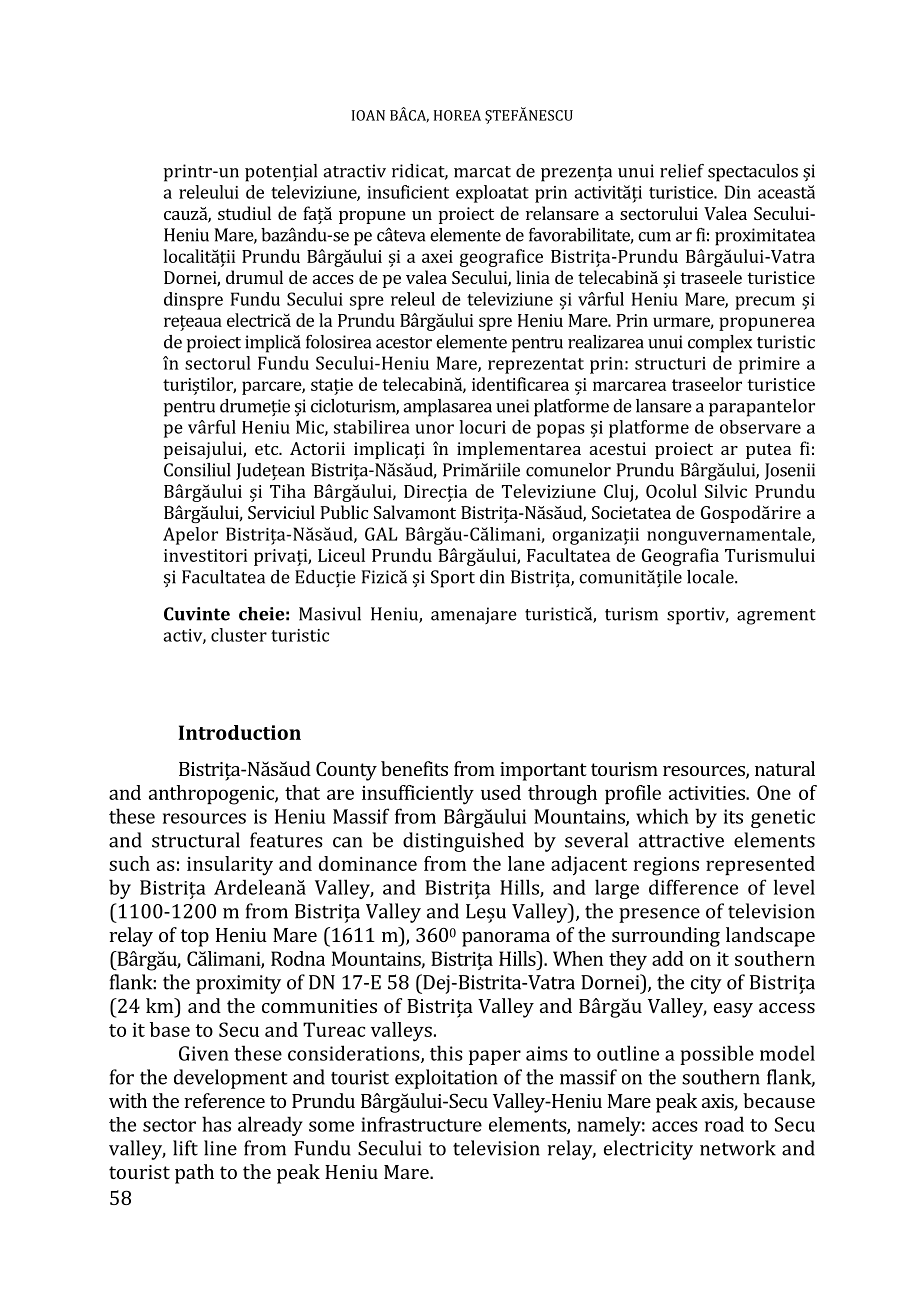  I want to click on locale, so click(711, 577).
